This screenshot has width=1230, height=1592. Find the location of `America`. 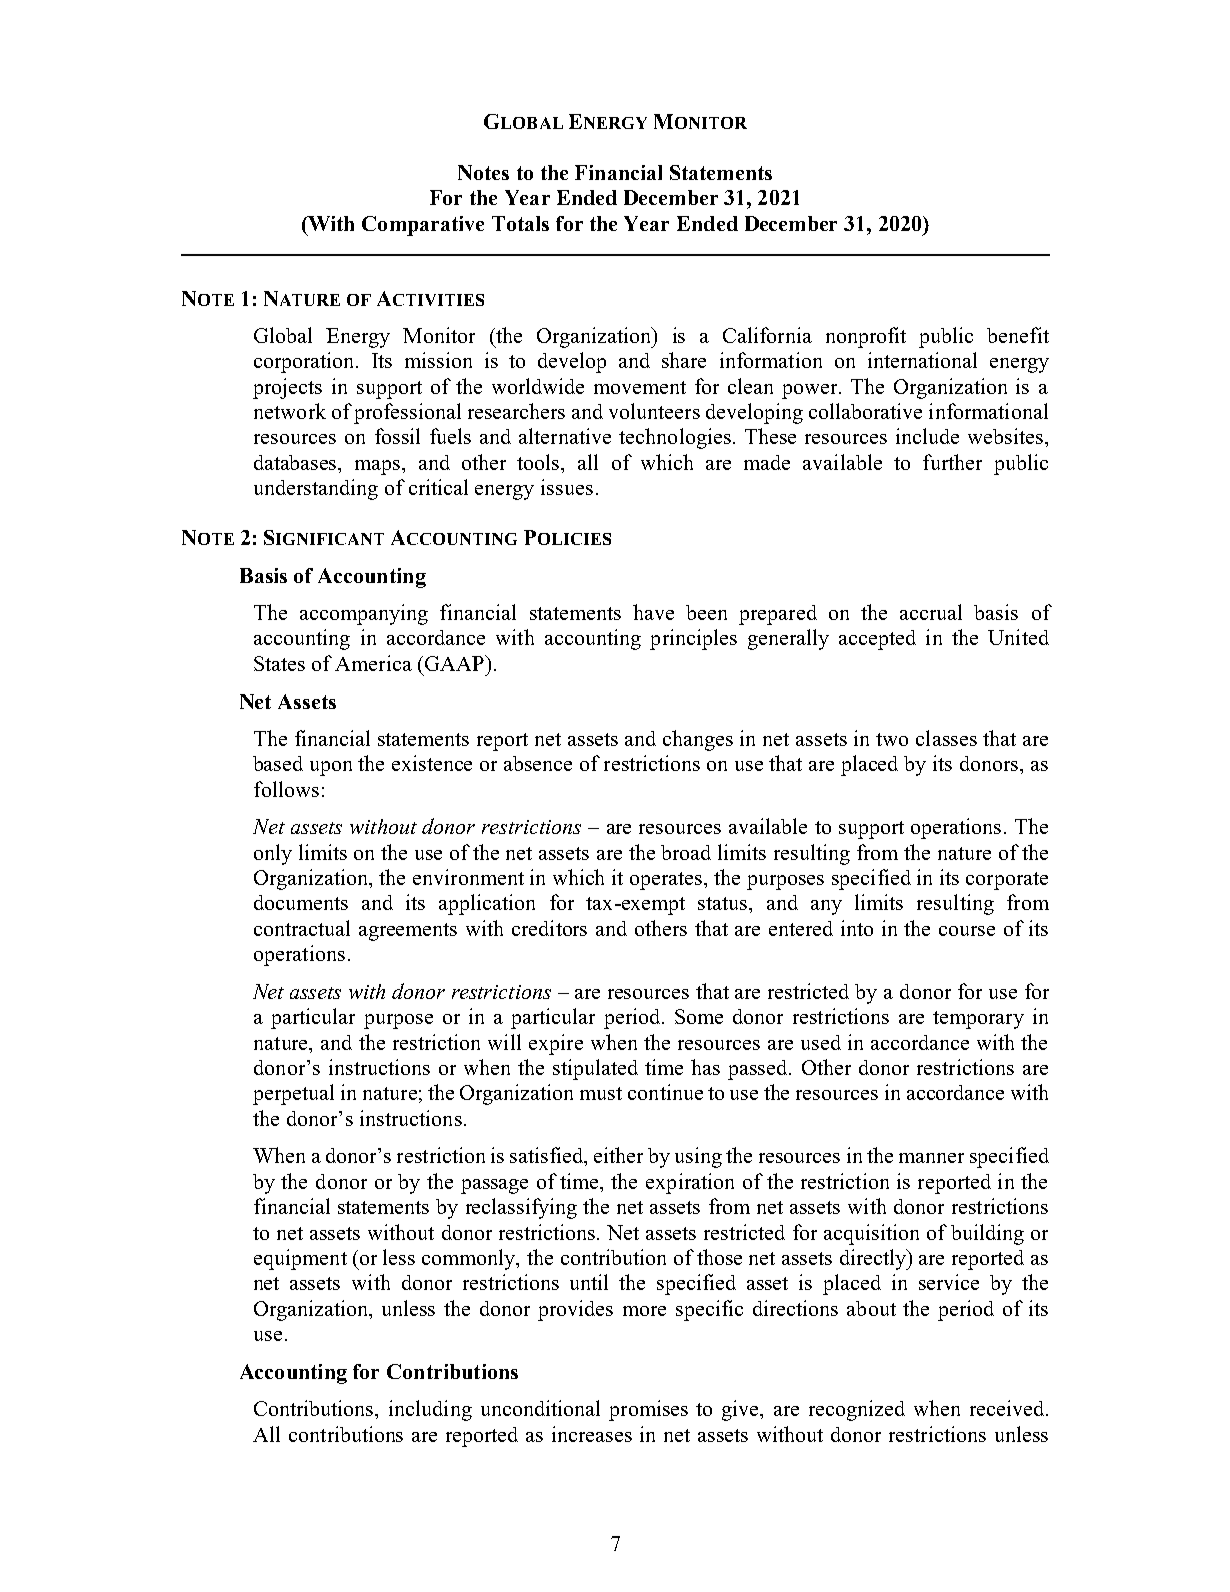

America is located at coordinates (373, 663).
